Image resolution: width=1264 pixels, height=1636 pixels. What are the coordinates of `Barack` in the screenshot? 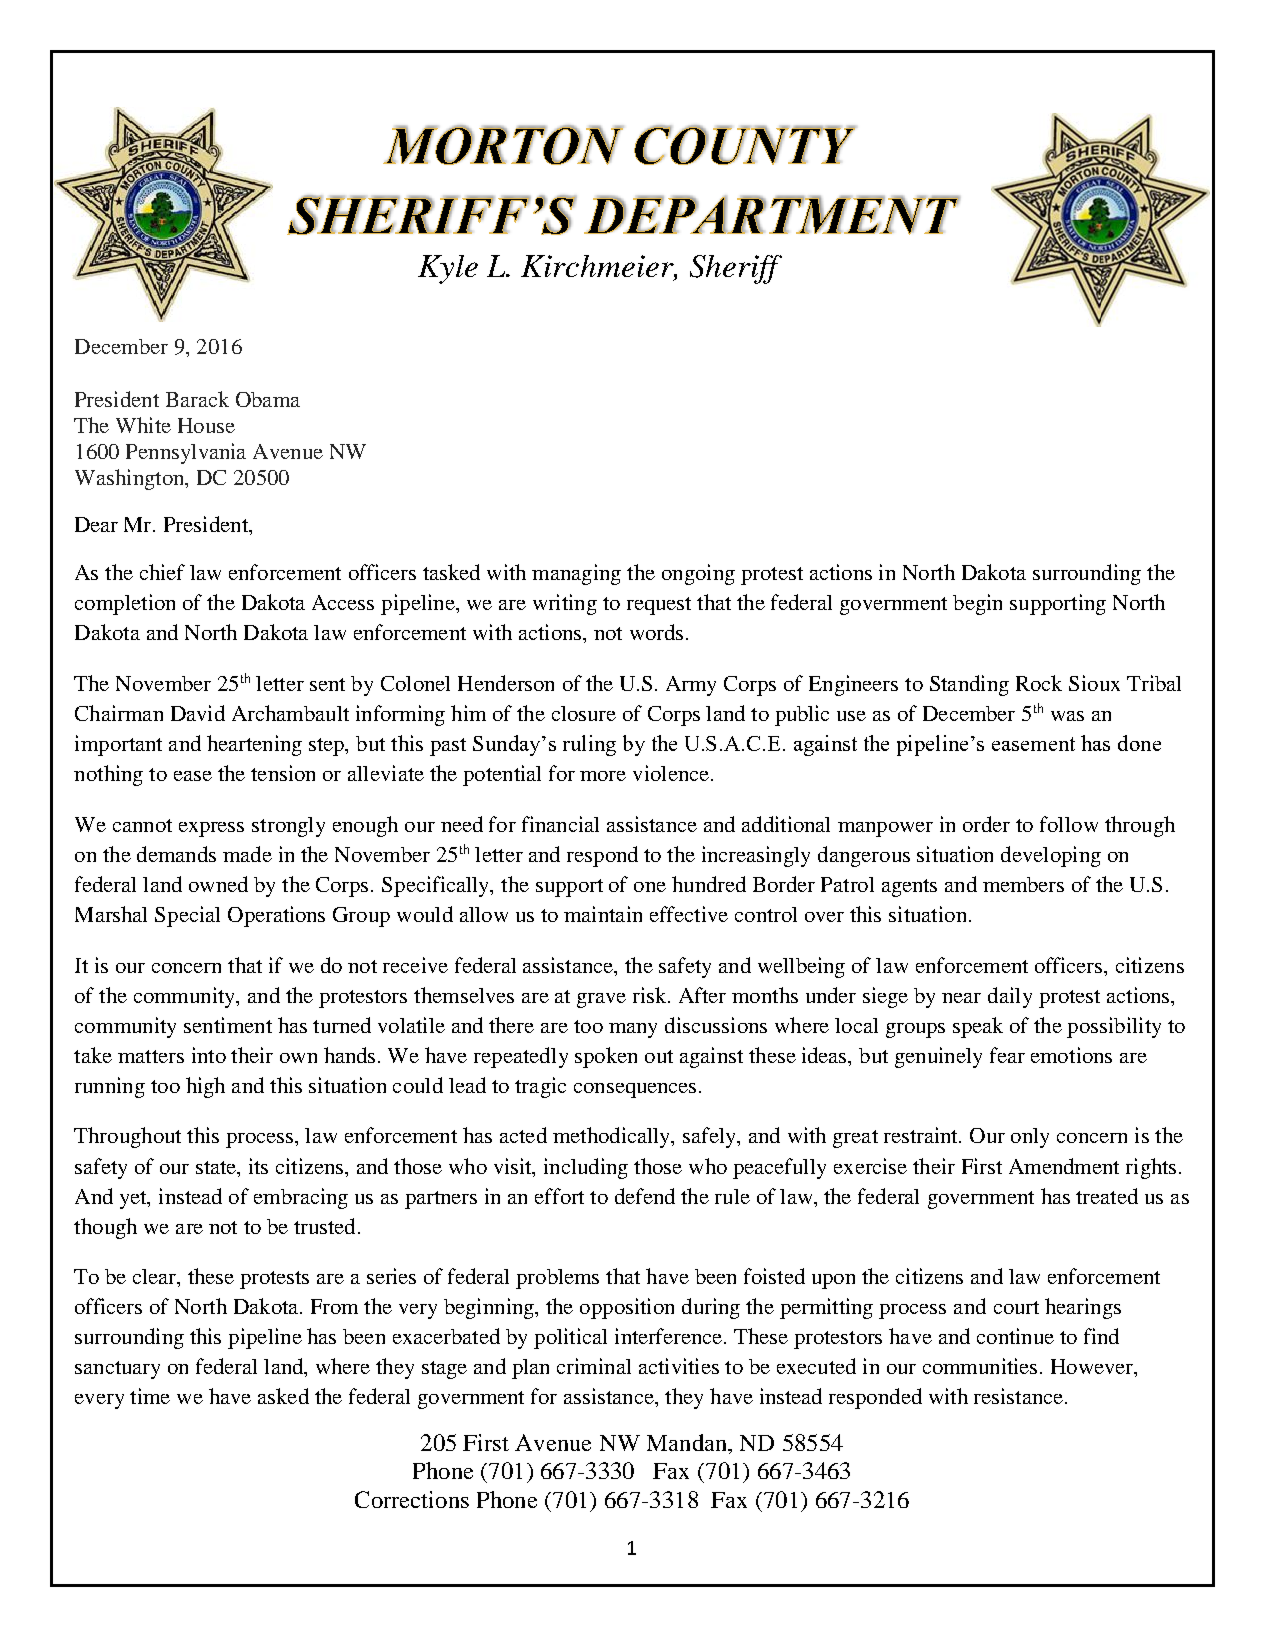 It's located at (197, 399).
